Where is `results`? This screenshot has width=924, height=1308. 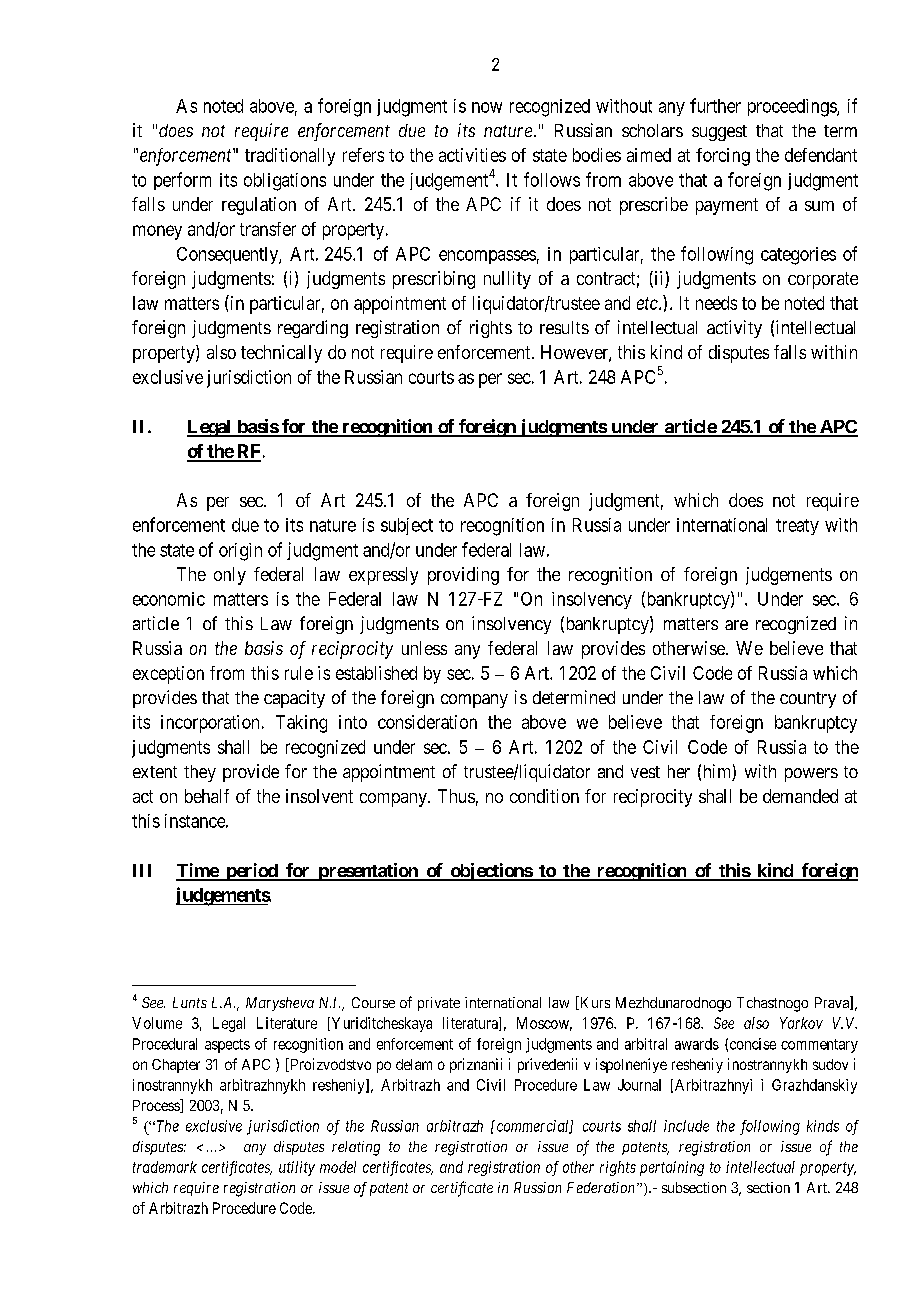 results is located at coordinates (564, 327).
